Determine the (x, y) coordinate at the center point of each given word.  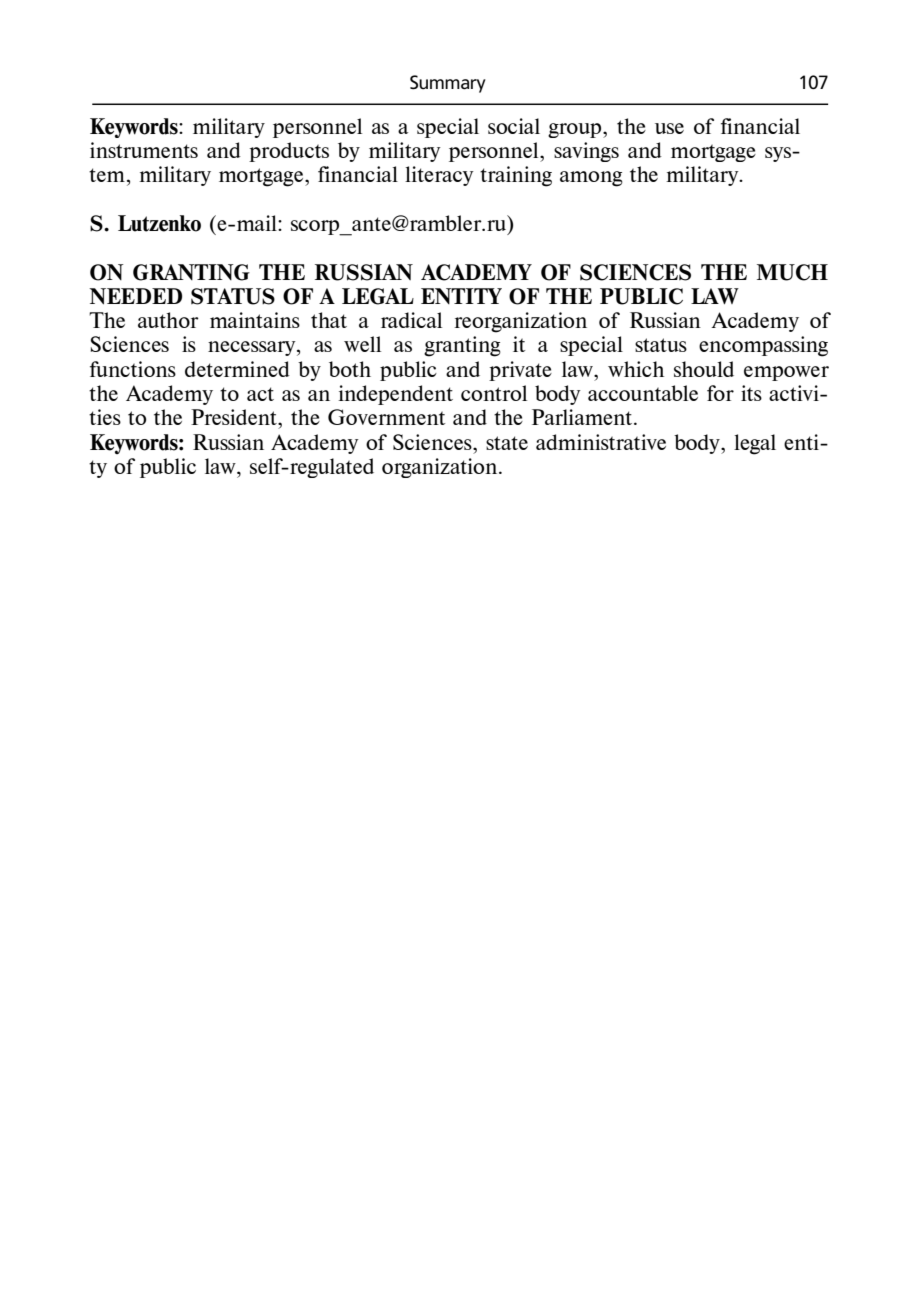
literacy (439, 176)
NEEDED (135, 296)
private (520, 371)
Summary (448, 84)
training (516, 176)
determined (237, 369)
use (669, 128)
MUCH (792, 272)
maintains (255, 320)
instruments (144, 150)
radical (411, 320)
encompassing (763, 346)
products (289, 152)
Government (386, 417)
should (704, 369)
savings (586, 152)
